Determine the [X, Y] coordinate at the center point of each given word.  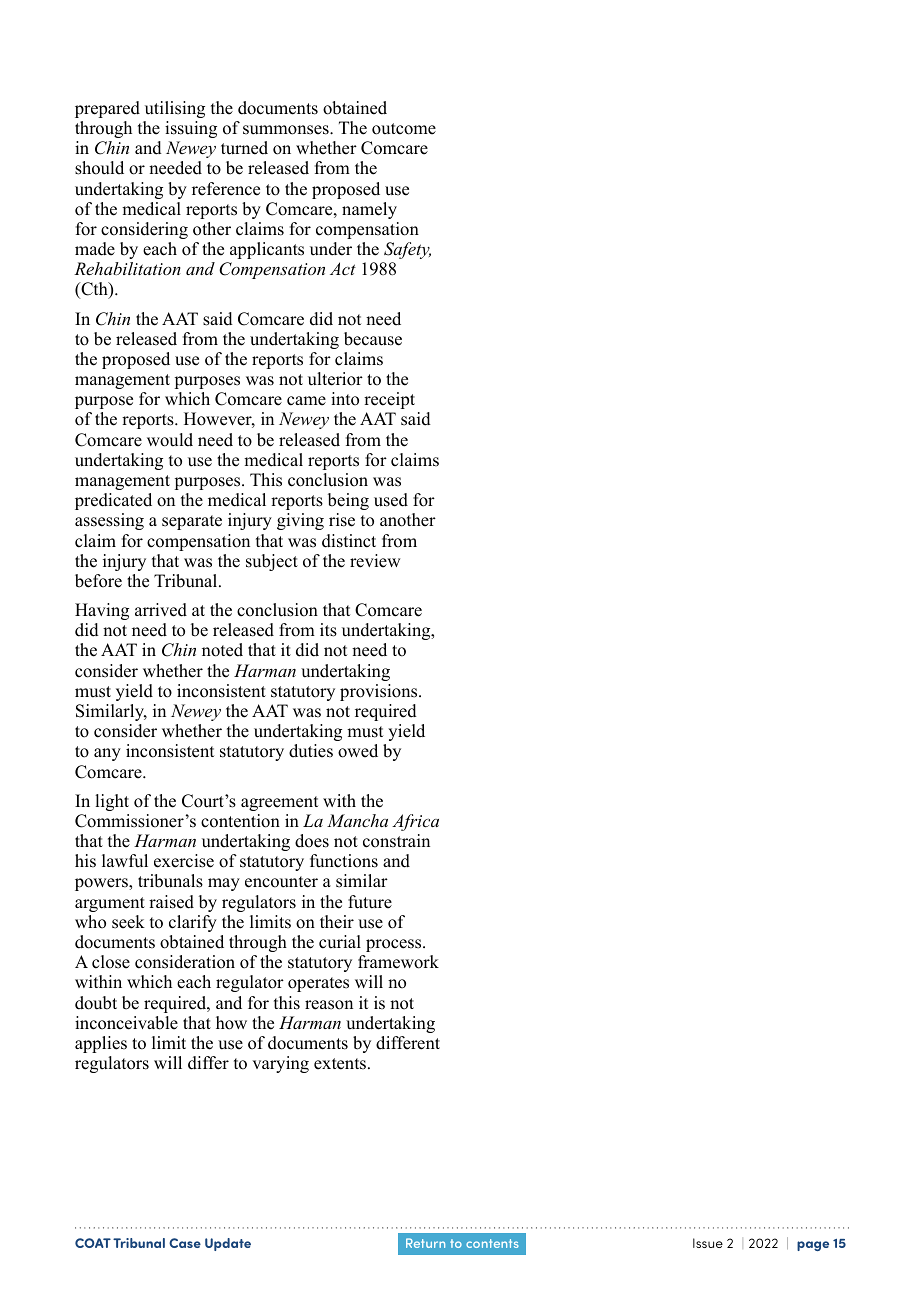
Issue [708, 1243]
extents [341, 1064]
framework [398, 962]
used [391, 500]
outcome [404, 129]
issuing [191, 129]
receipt [389, 400]
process [395, 945]
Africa [415, 822]
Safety [407, 250]
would [170, 440]
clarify [193, 923]
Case [185, 1243]
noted [222, 650]
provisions [380, 692]
